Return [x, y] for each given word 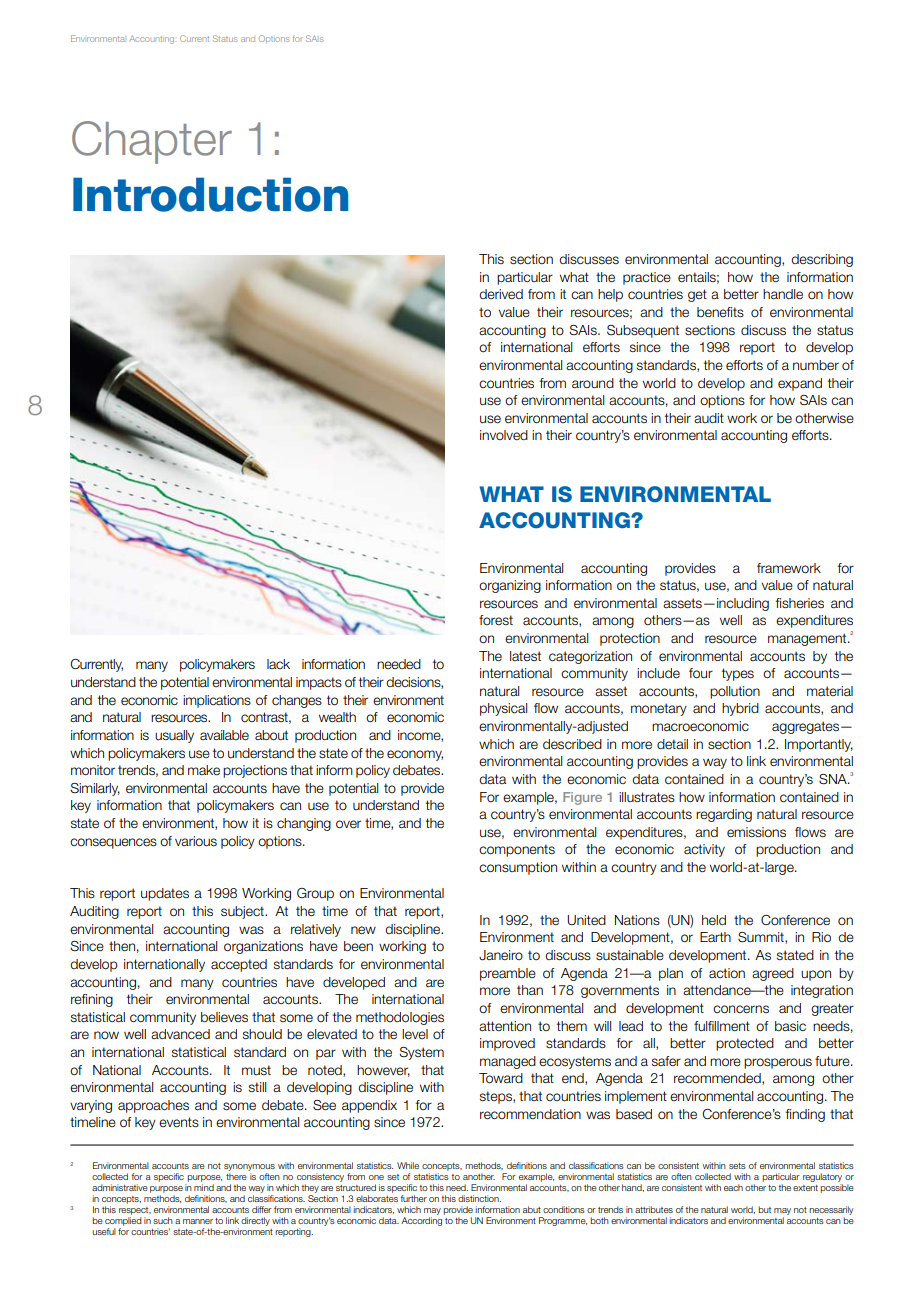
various [196, 841]
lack [278, 664]
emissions [756, 832]
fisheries [800, 603]
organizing [510, 586]
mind [204, 1187]
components [517, 850]
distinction [479, 1198]
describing [822, 260]
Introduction [210, 194]
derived [501, 294]
